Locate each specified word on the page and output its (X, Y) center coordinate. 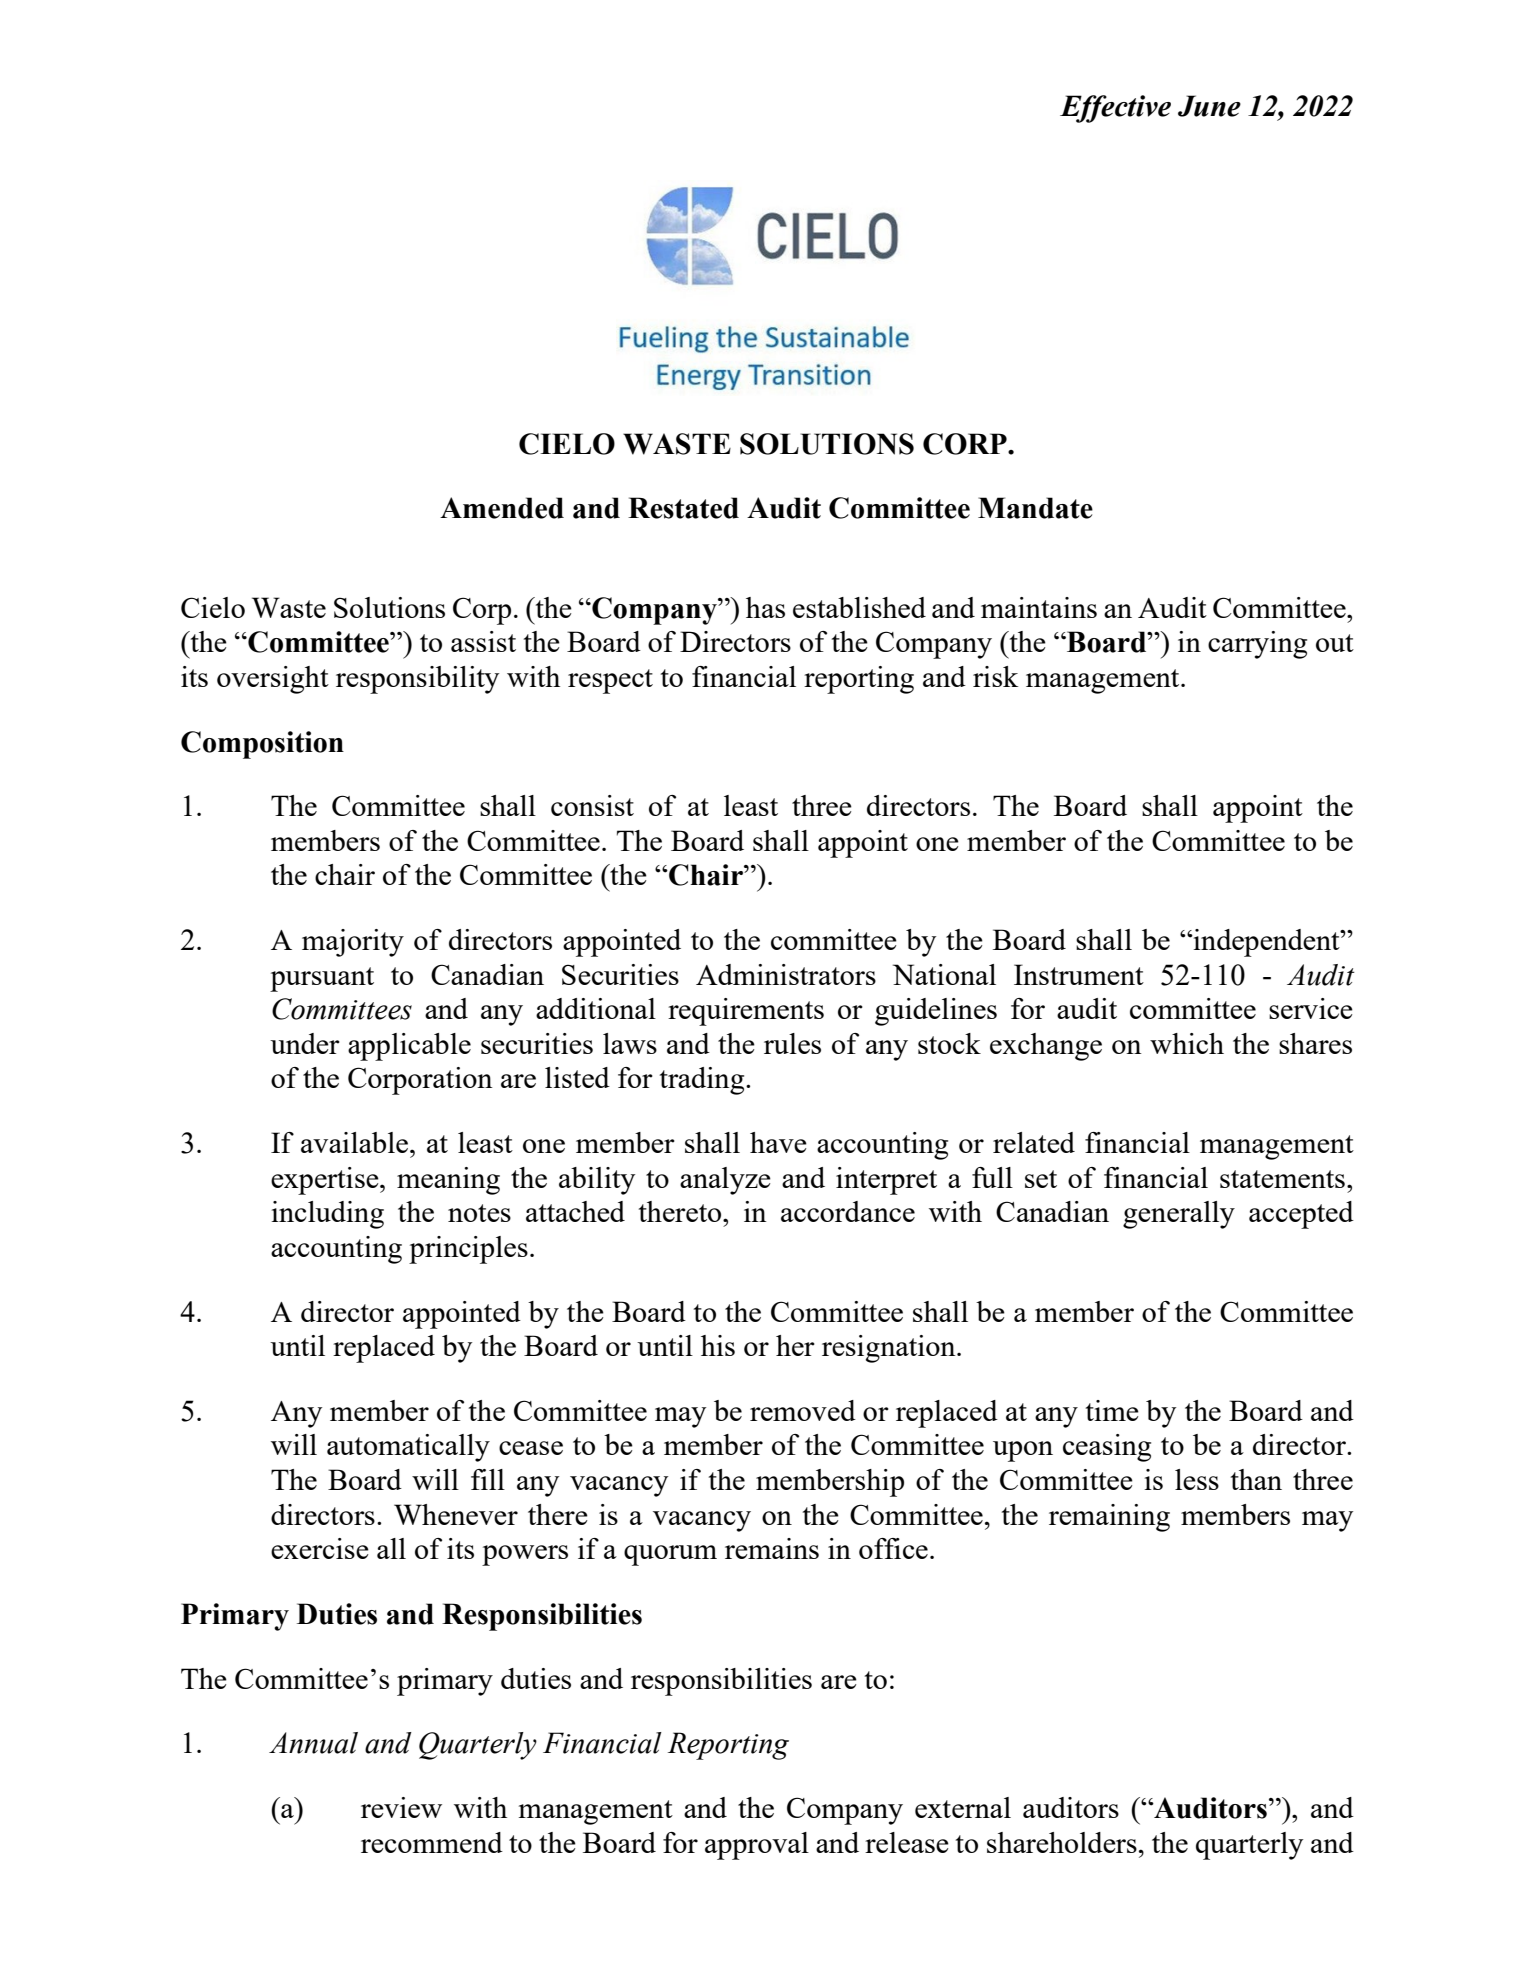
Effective (1115, 109)
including (327, 1215)
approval (757, 1846)
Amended (502, 508)
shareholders (1062, 1842)
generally (1179, 1215)
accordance (848, 1211)
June (1209, 106)
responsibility (417, 680)
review (401, 1807)
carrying (1257, 645)
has (765, 607)
